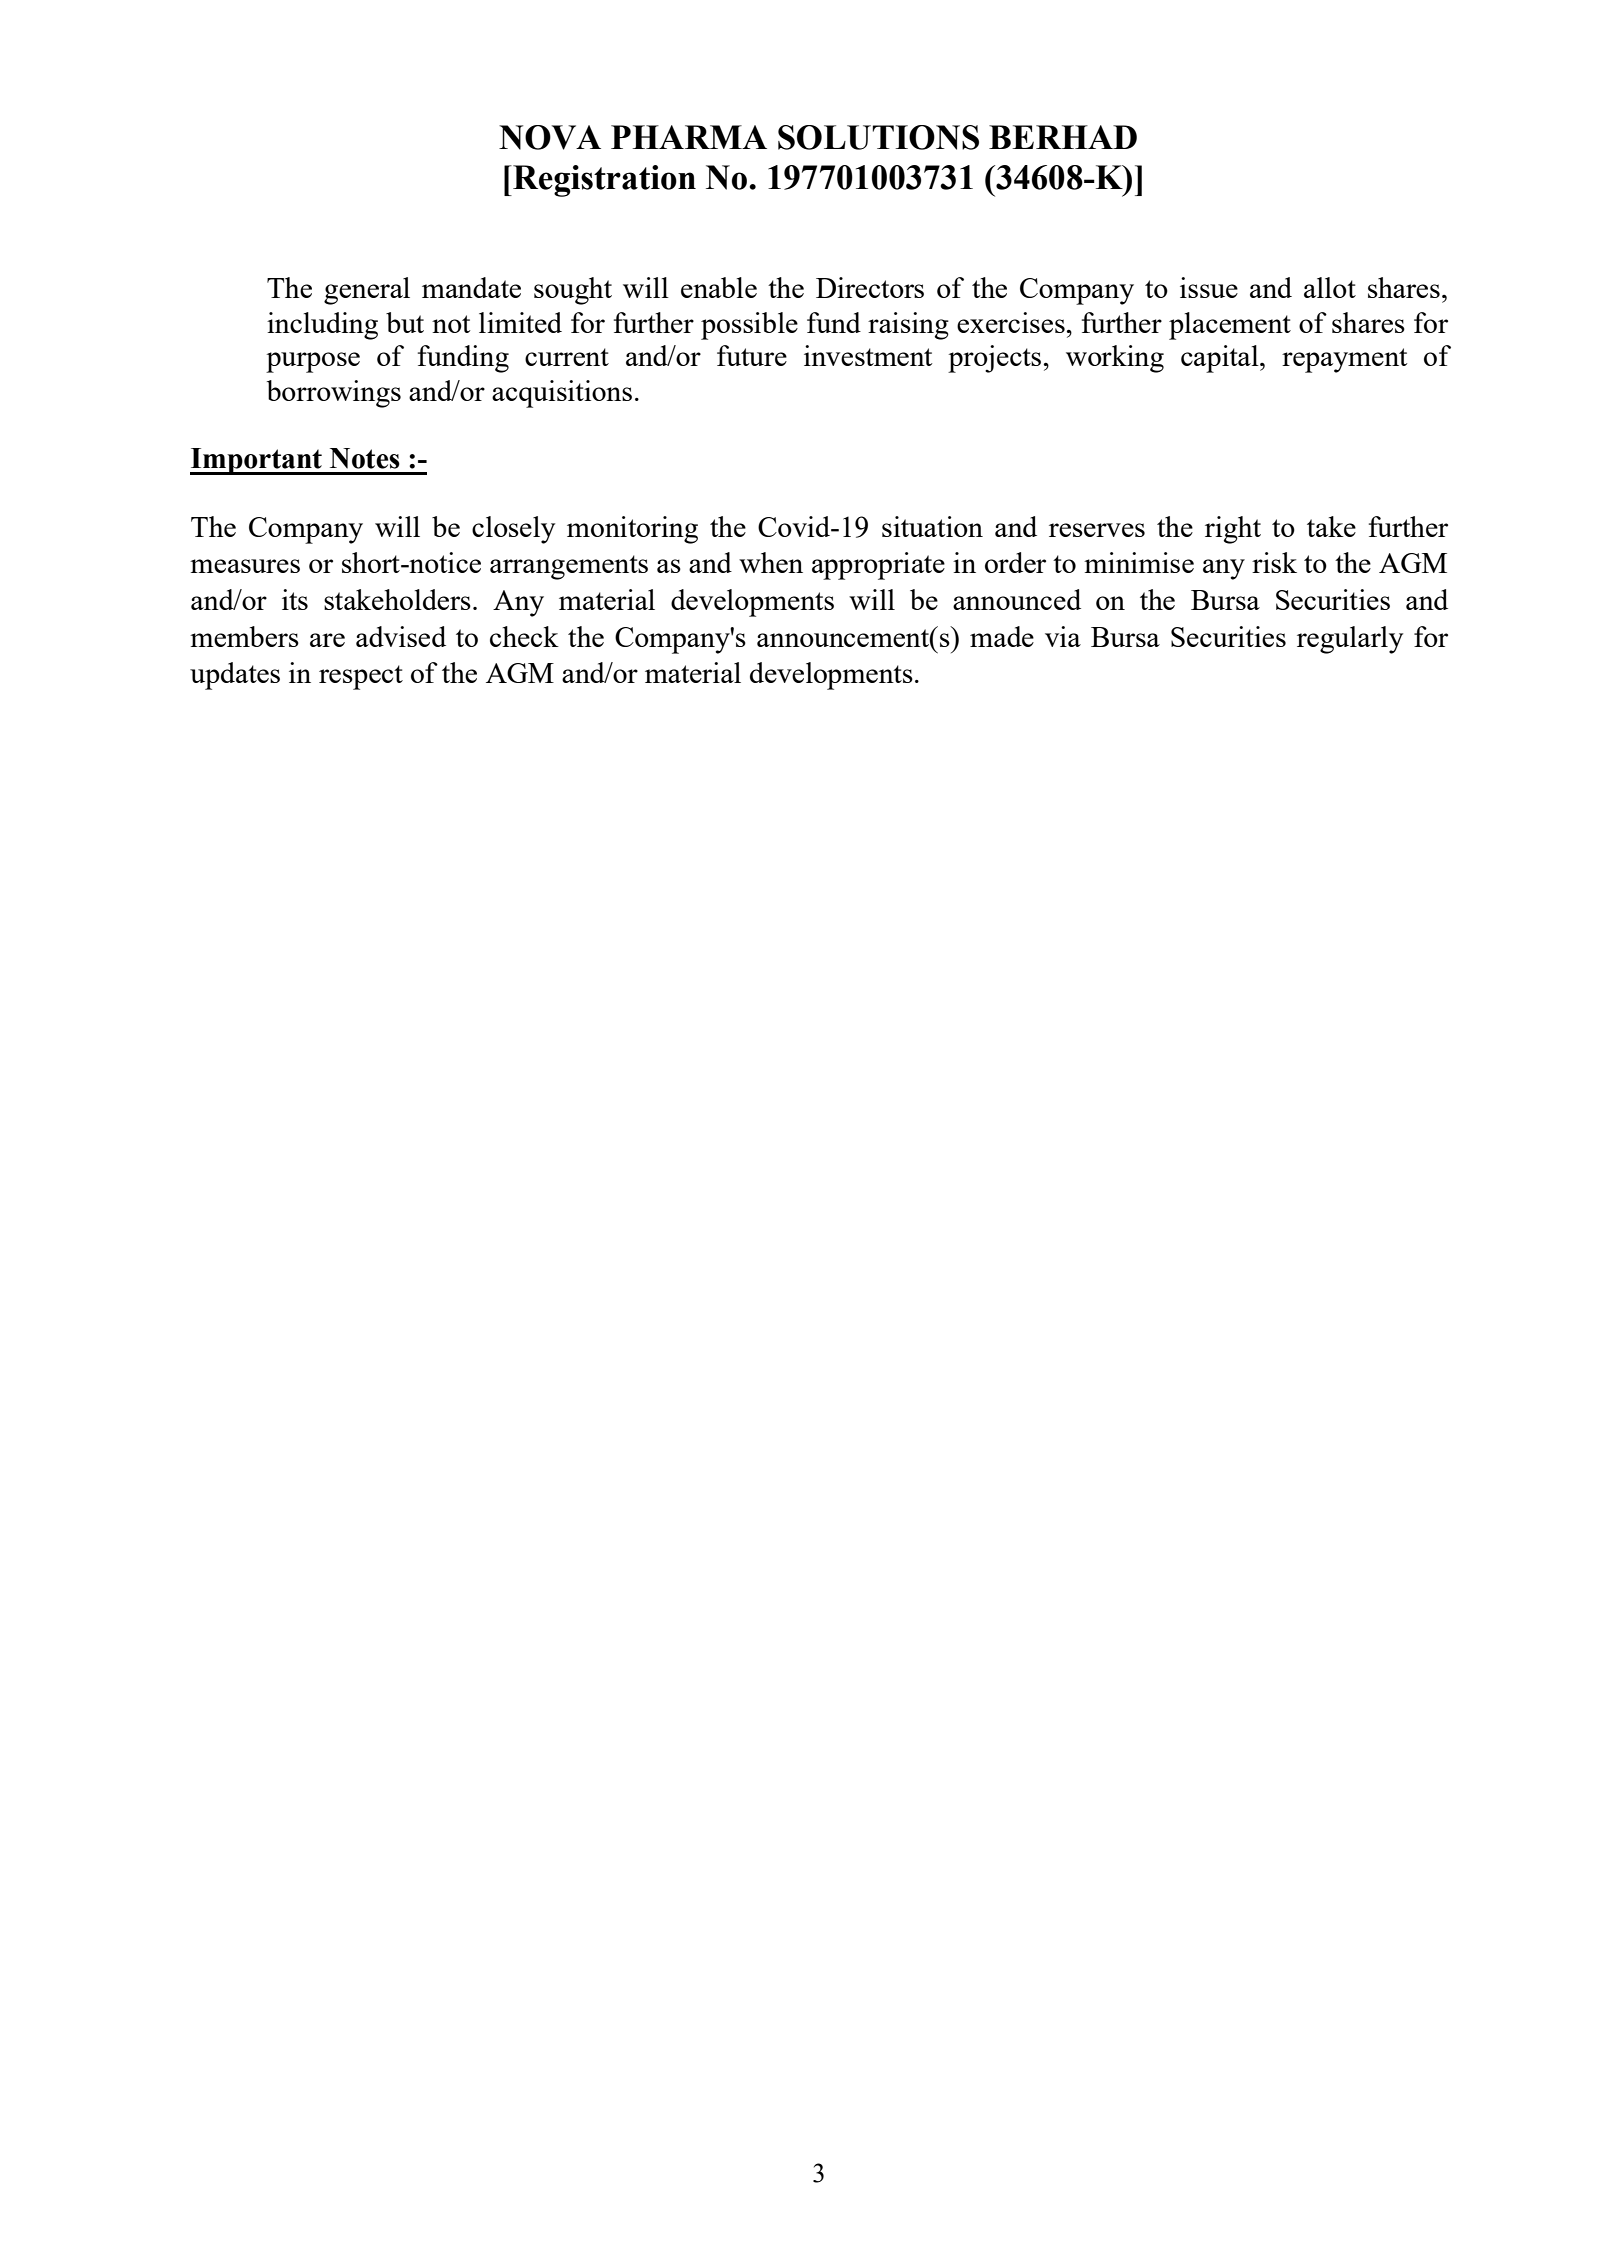 The image size is (1600, 2263). What do you see at coordinates (719, 287) in the image?
I see `enable` at bounding box center [719, 287].
